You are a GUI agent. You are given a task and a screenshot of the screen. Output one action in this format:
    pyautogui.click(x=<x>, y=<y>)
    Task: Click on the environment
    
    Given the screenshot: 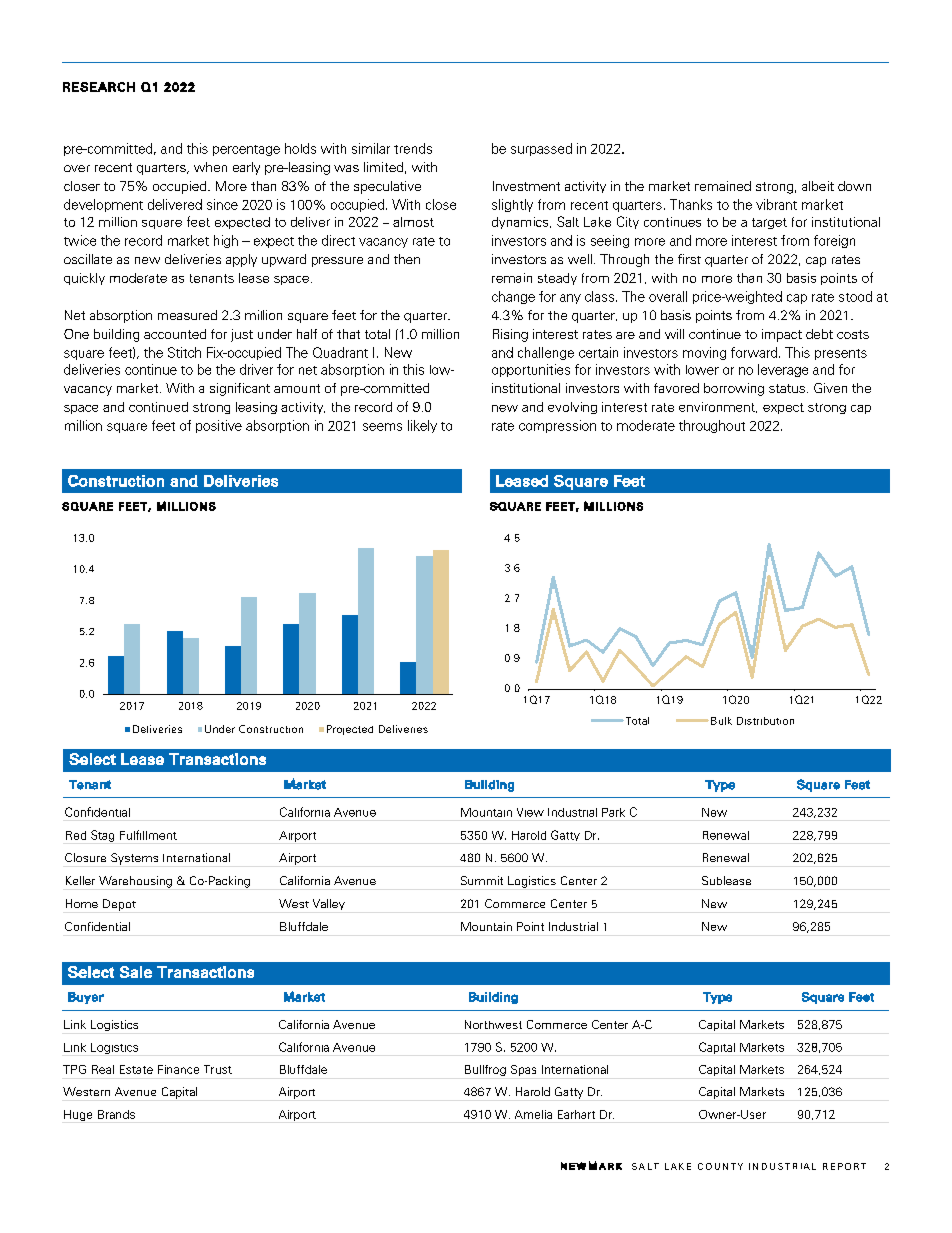 What is the action you would take?
    pyautogui.click(x=718, y=407)
